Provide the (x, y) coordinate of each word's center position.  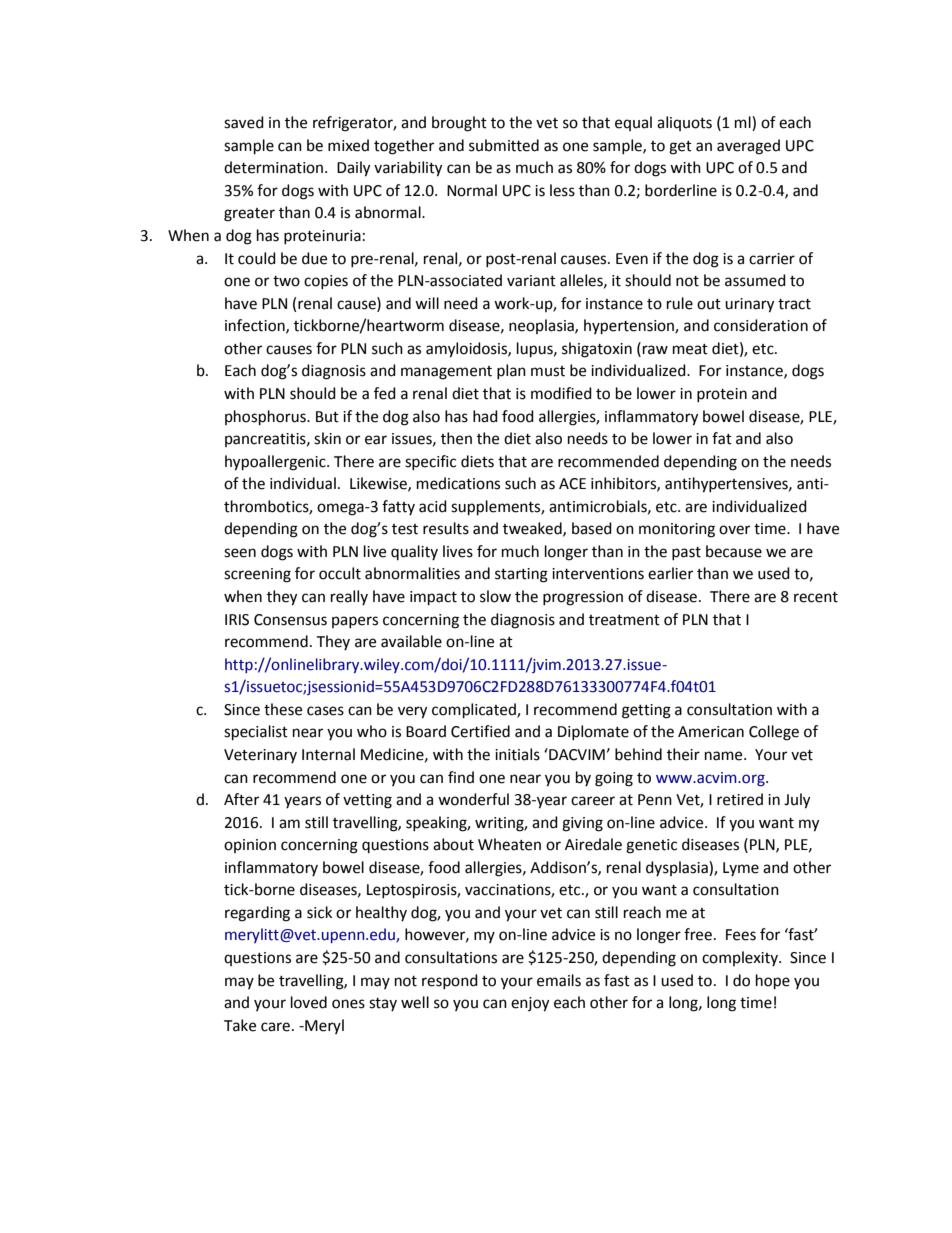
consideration (761, 325)
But (327, 417)
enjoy (530, 1004)
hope (773, 982)
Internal (328, 754)
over (734, 530)
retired (740, 799)
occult (340, 573)
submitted (504, 145)
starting (521, 575)
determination (275, 167)
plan (511, 371)
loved (309, 1002)
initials (517, 754)
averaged (748, 147)
